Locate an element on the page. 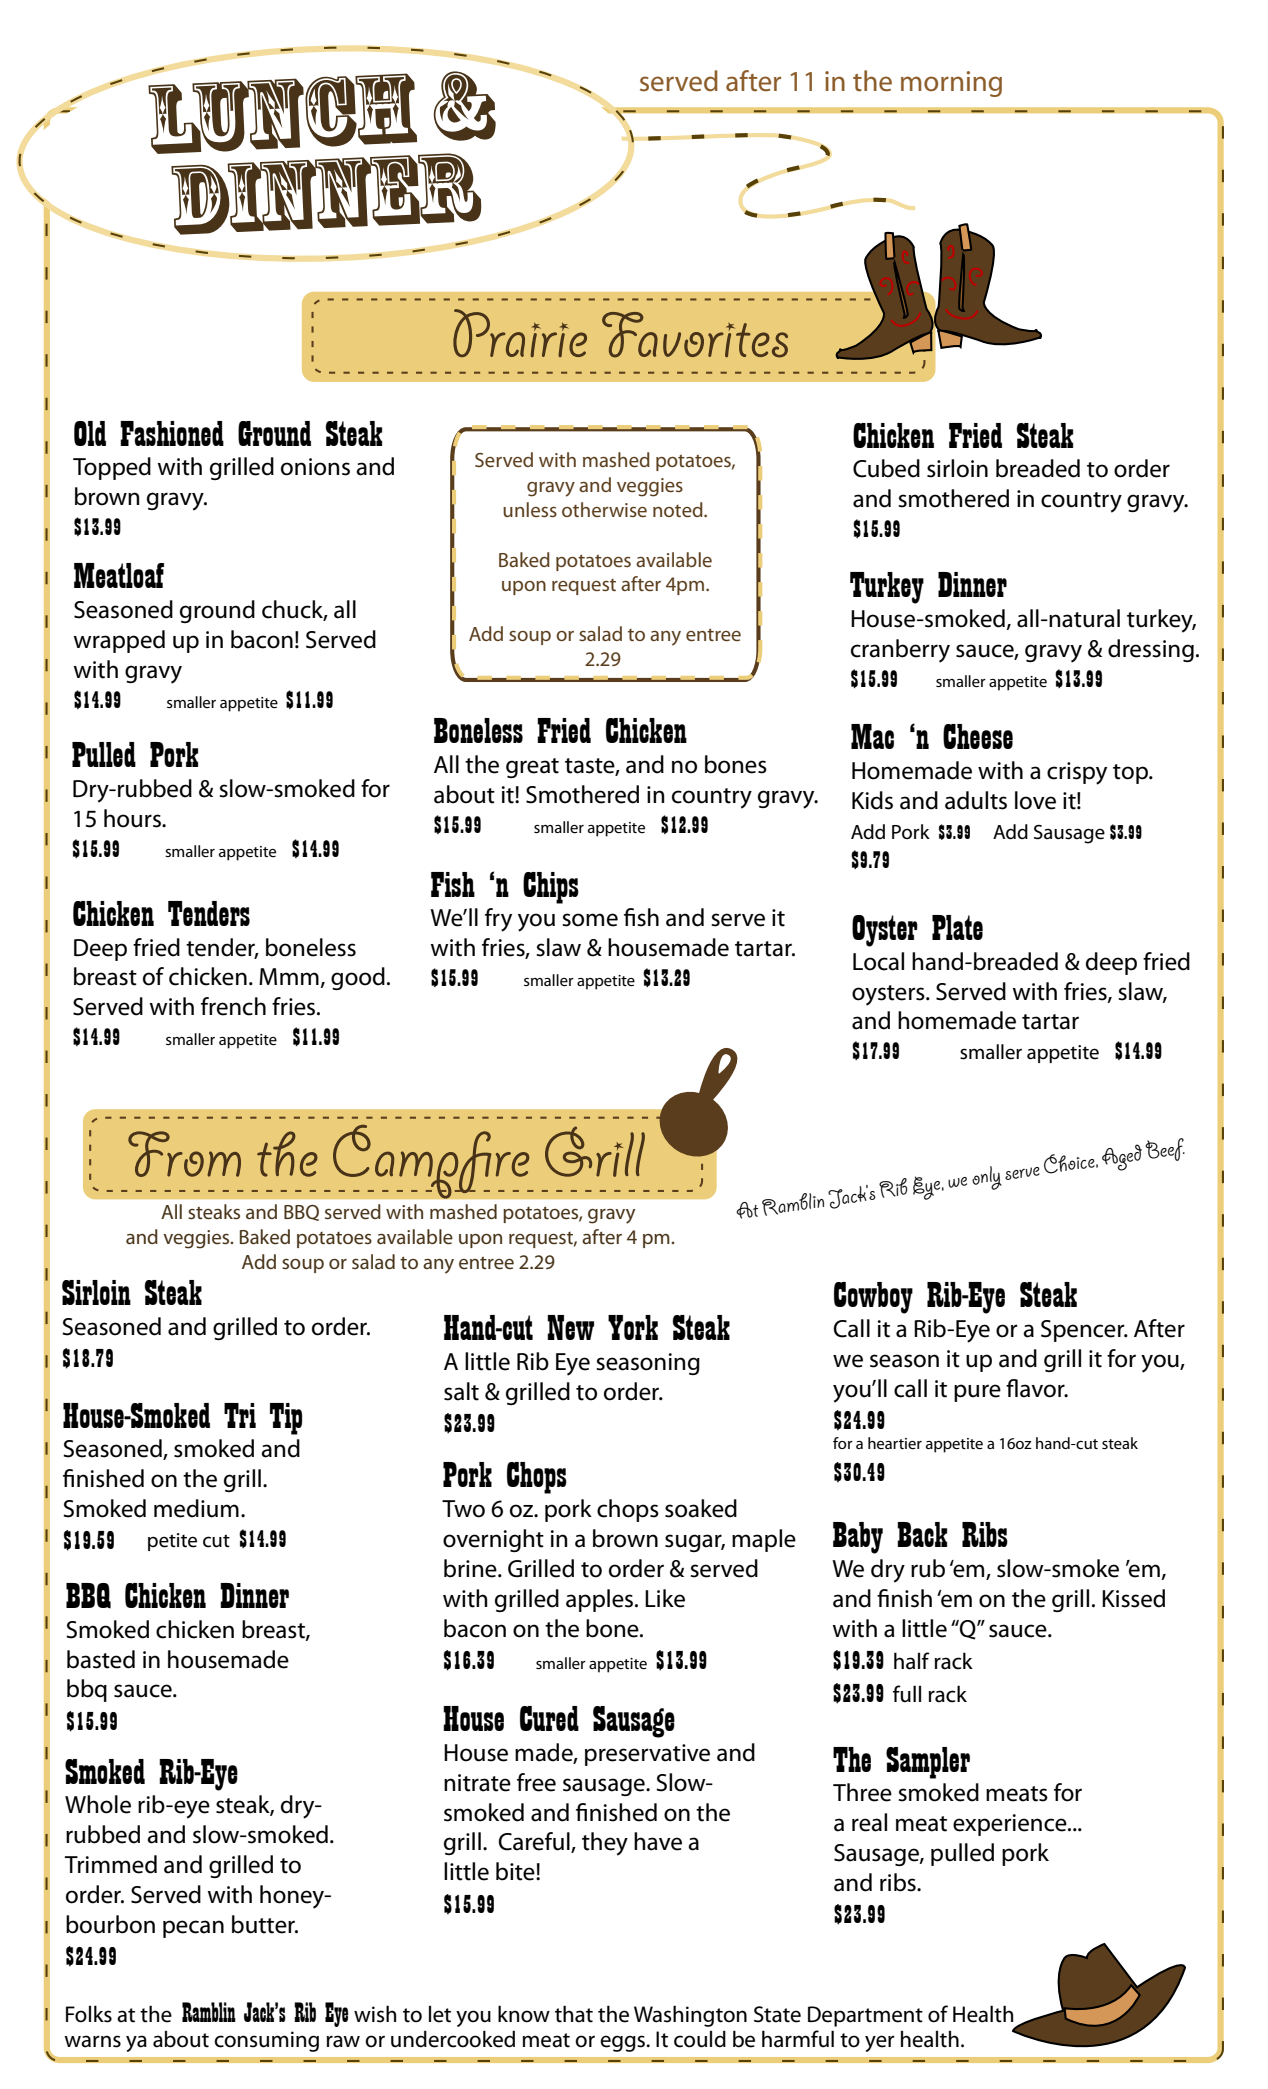  some is located at coordinates (590, 920).
